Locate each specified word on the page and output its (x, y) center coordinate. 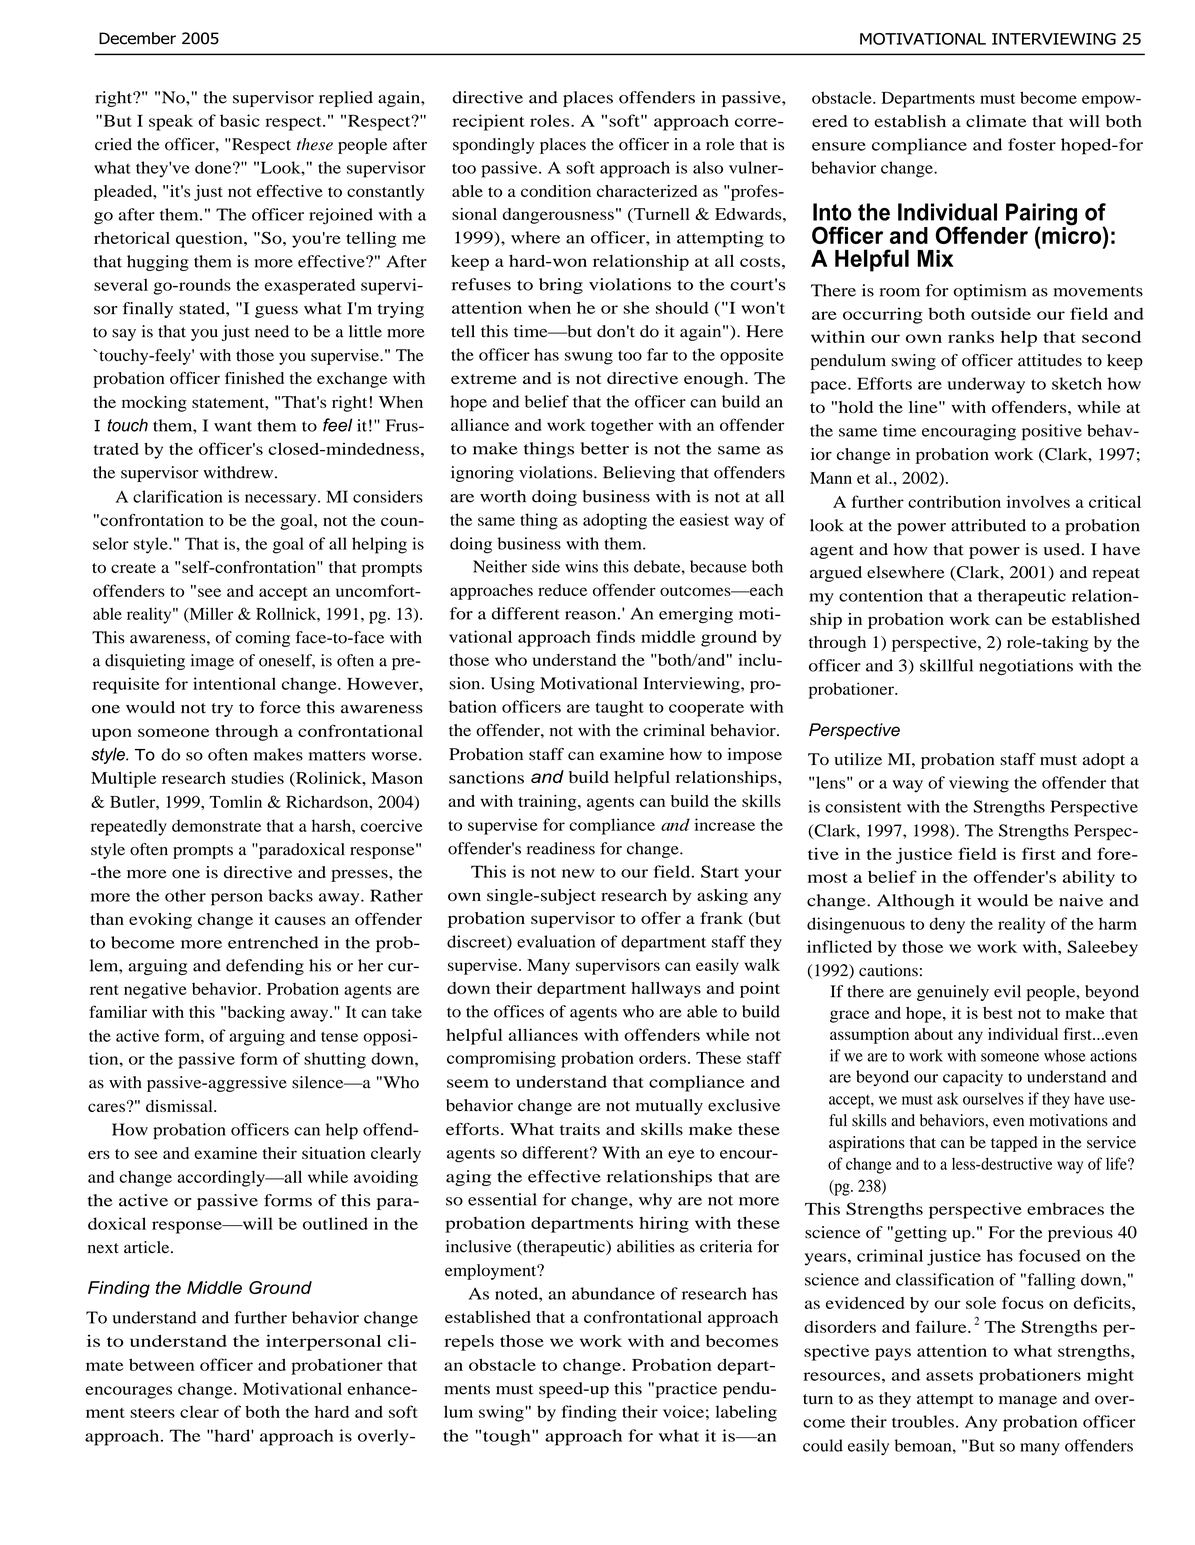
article (148, 1247)
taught (619, 708)
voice (683, 1411)
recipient (488, 122)
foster (1032, 144)
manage (1028, 1402)
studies (257, 777)
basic (240, 120)
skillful (946, 665)
